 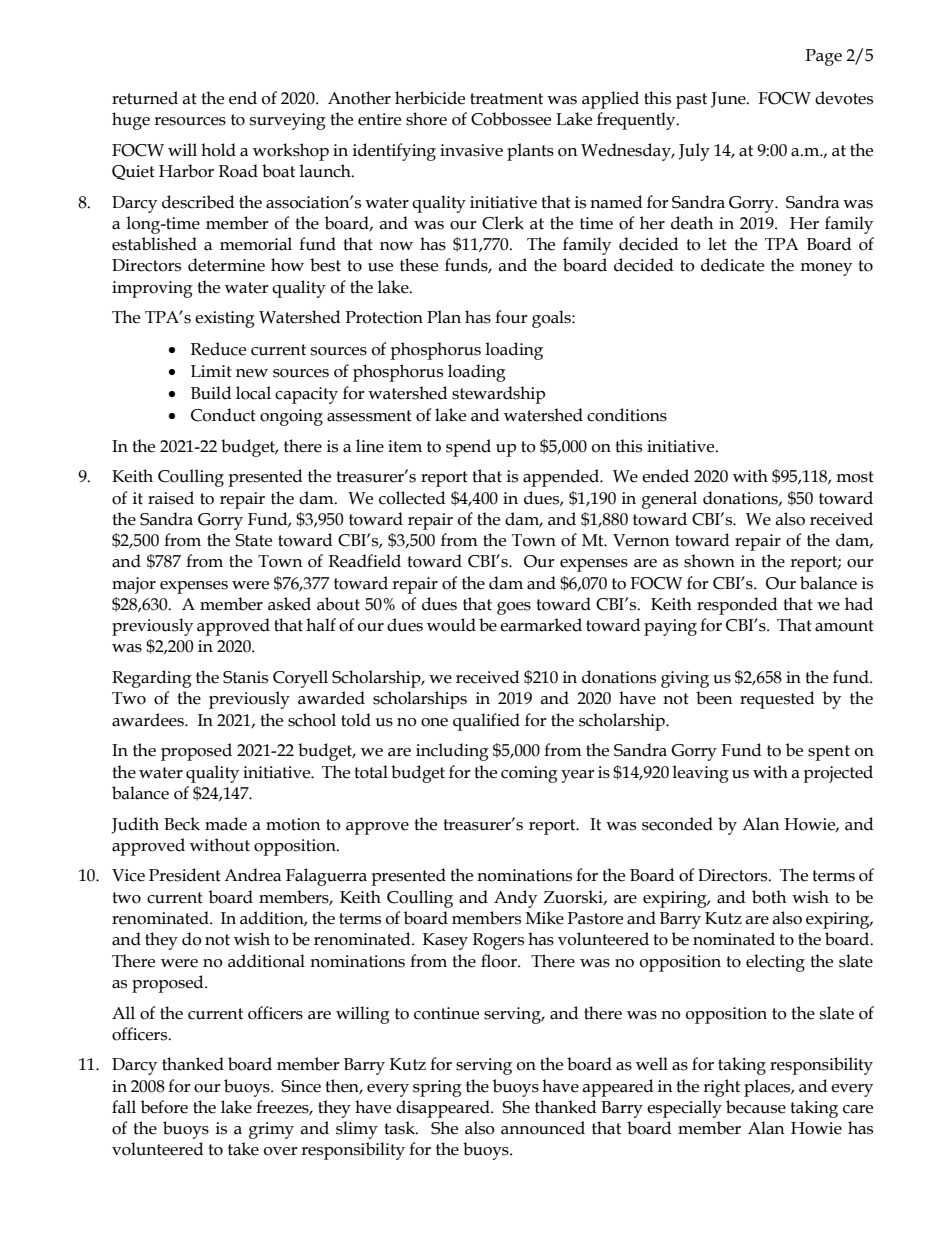 I want to click on responded, so click(x=737, y=606).
